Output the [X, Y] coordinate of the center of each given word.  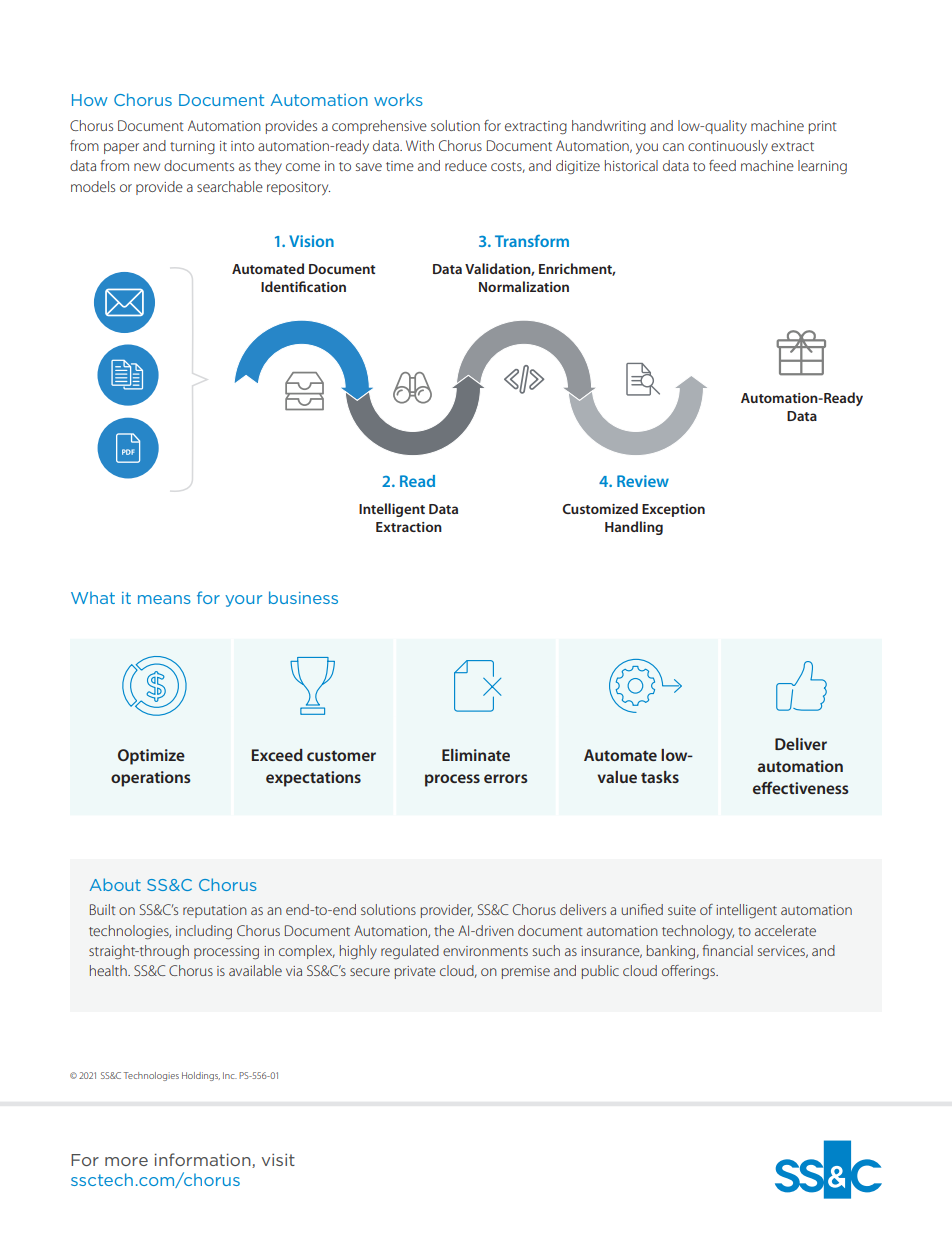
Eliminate [476, 755]
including [204, 932]
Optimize [151, 757]
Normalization [524, 286]
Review [643, 481]
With [420, 145]
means [164, 599]
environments [485, 951]
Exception [673, 510]
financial [727, 950]
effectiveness [801, 787]
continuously [728, 147]
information [204, 1160]
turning [192, 148]
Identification [303, 286]
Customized [600, 508]
